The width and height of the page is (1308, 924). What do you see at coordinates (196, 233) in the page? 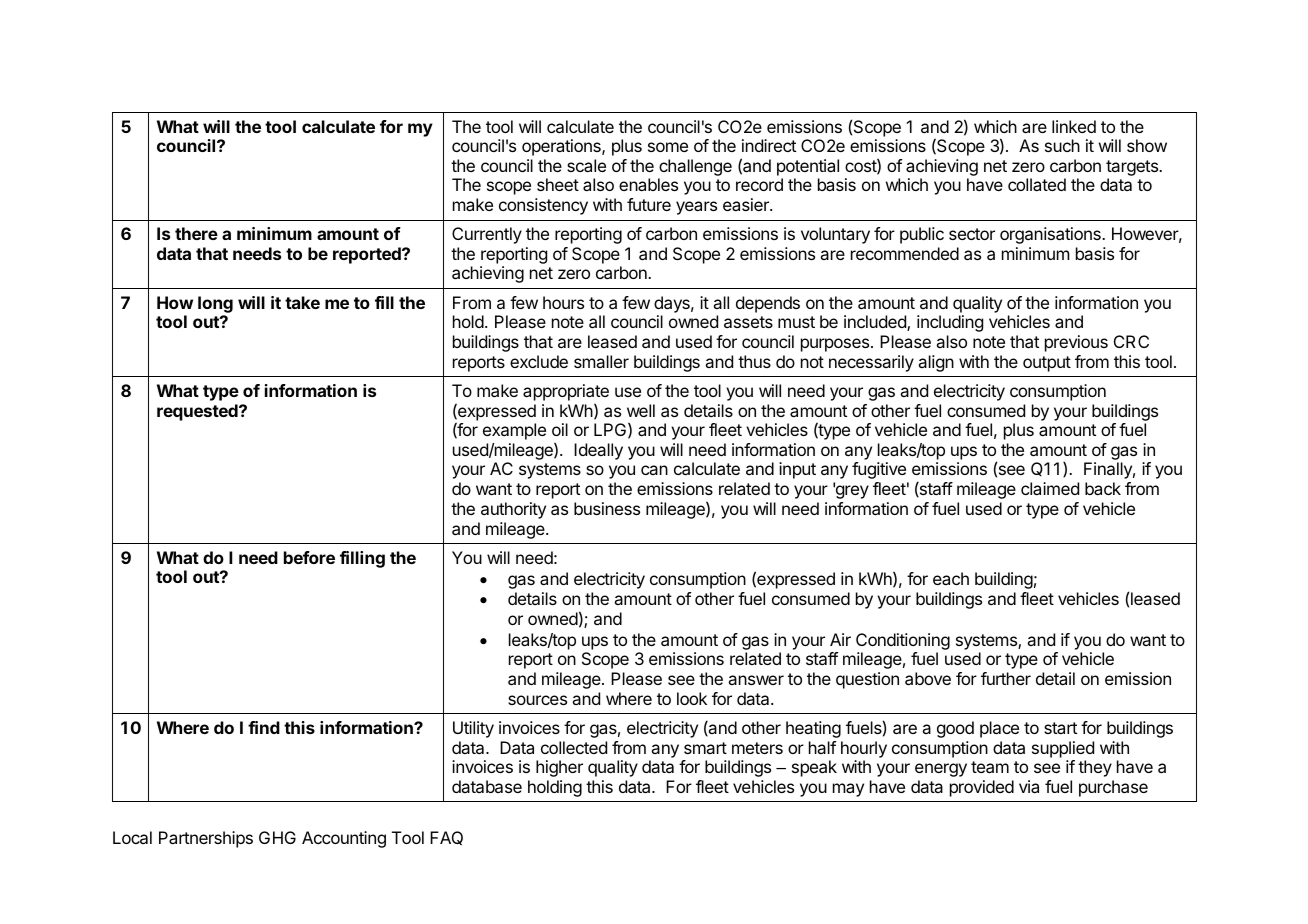
I see `there` at bounding box center [196, 233].
